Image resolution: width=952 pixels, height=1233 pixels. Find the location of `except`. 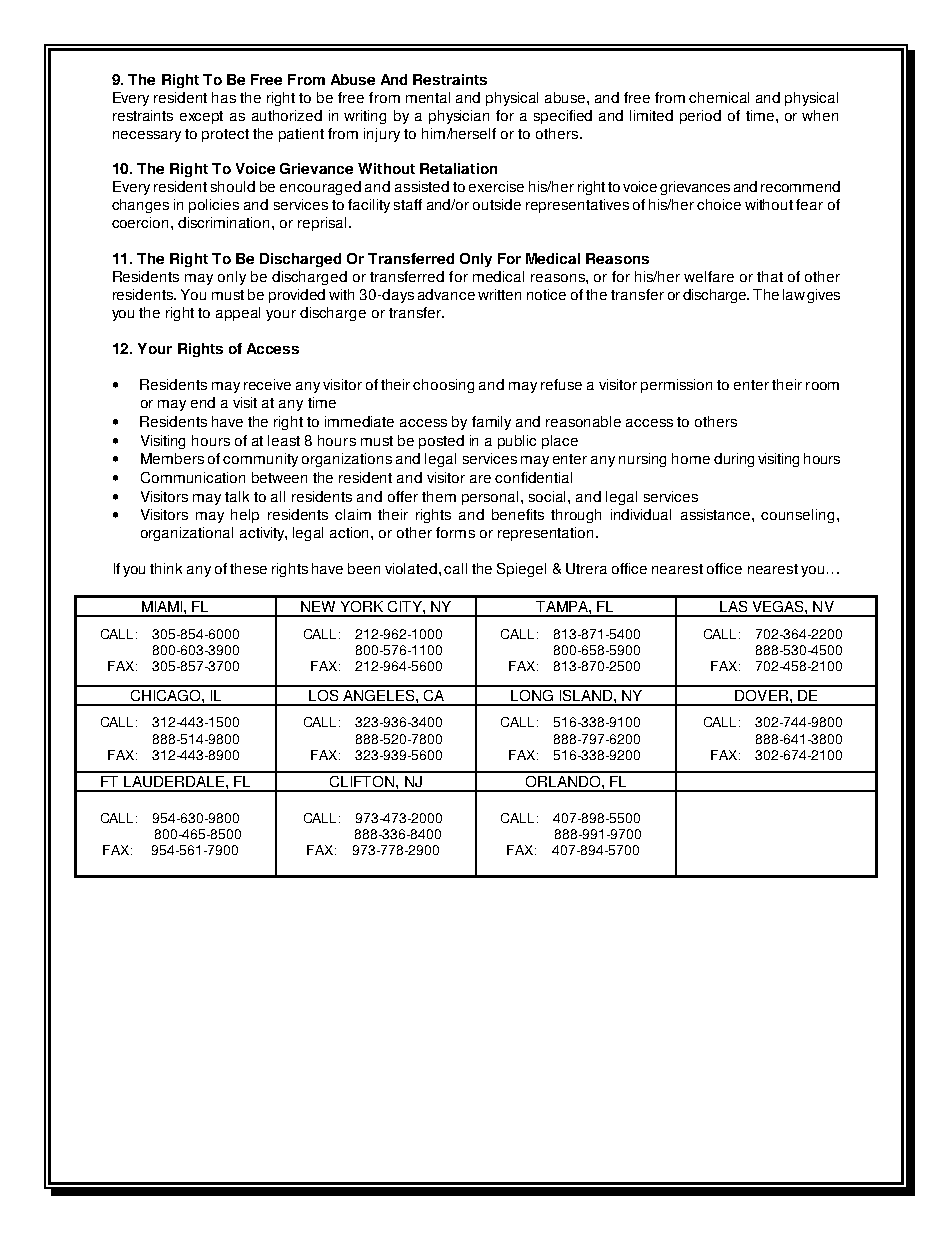

except is located at coordinates (201, 117).
